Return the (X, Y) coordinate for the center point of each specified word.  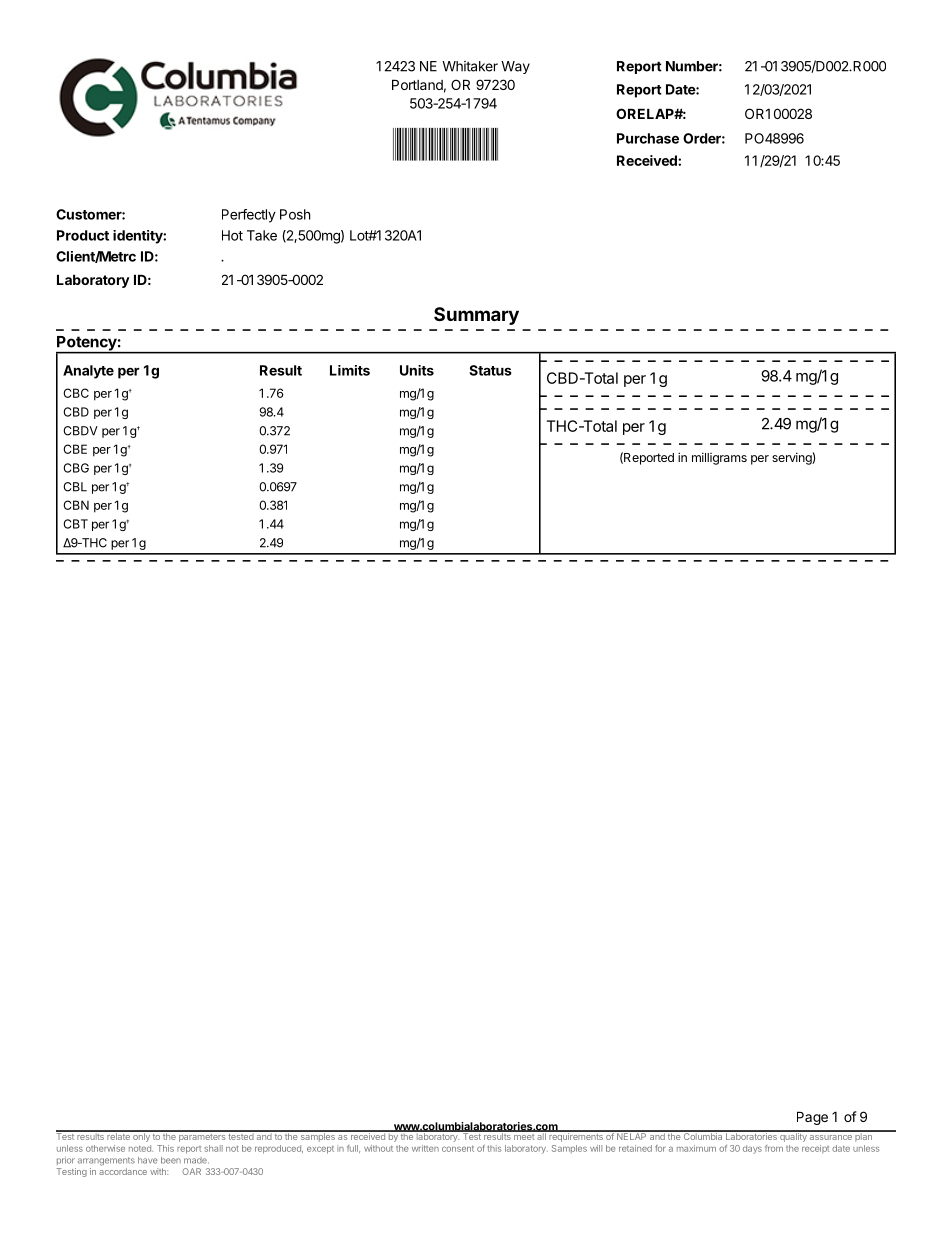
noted (141, 1148)
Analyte (88, 372)
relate (118, 1135)
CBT (76, 524)
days (752, 1149)
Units (417, 370)
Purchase (648, 138)
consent (458, 1149)
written (425, 1148)
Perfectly (249, 216)
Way (515, 67)
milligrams (719, 458)
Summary (476, 316)
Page (812, 1118)
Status (490, 370)
